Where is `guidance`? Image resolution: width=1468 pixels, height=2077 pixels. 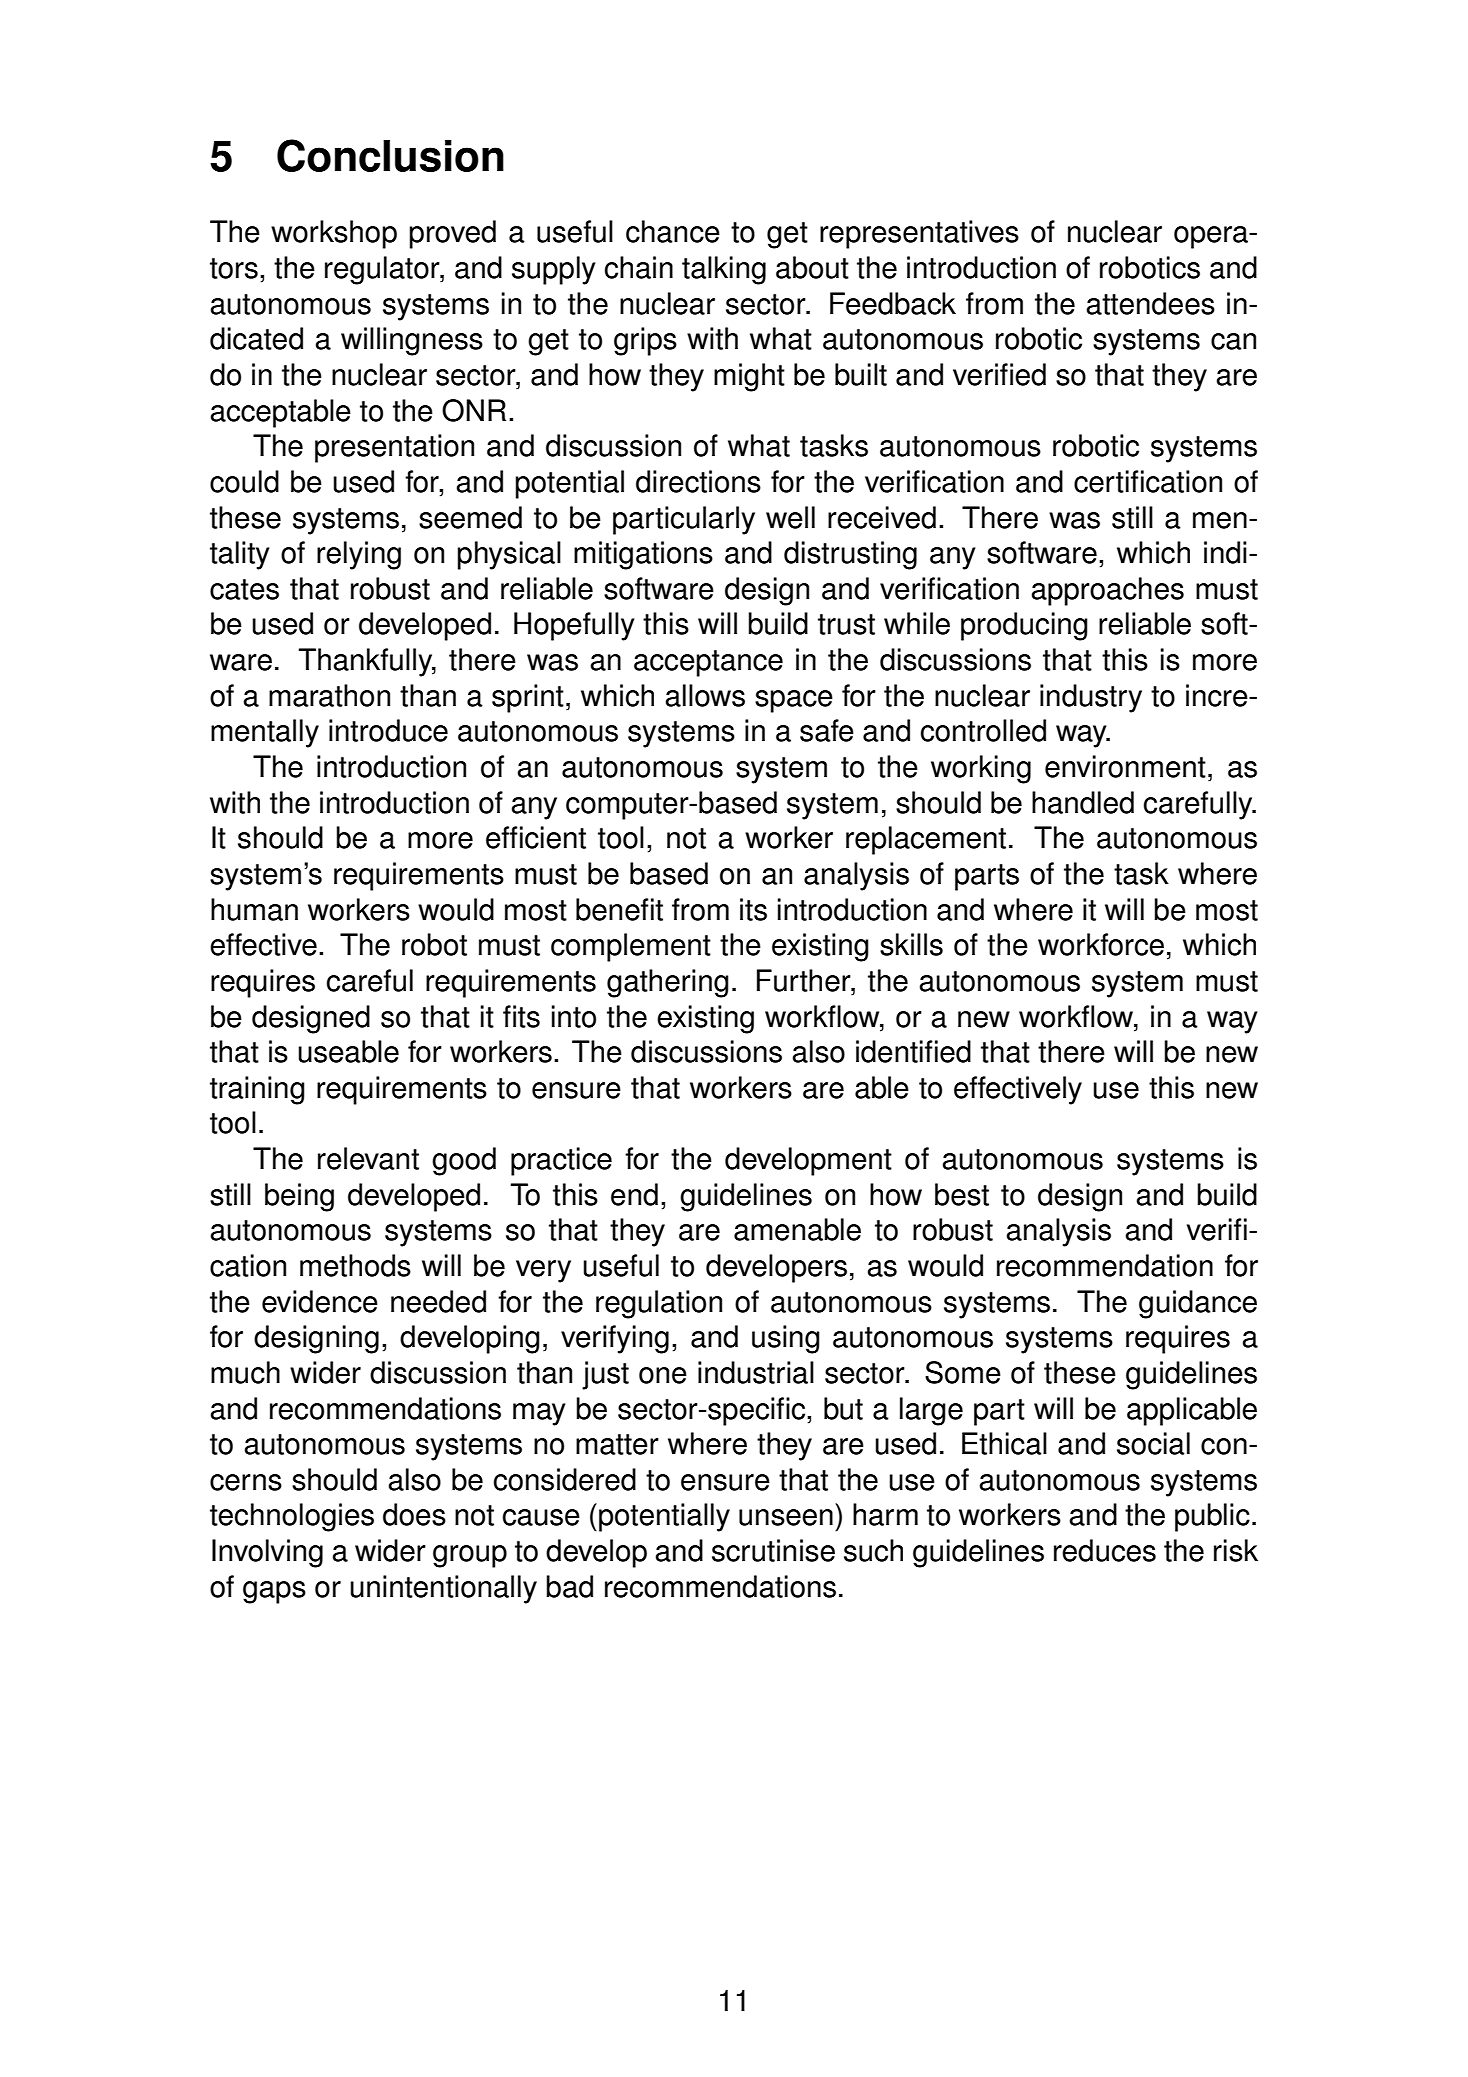
guidance is located at coordinates (1198, 1304).
